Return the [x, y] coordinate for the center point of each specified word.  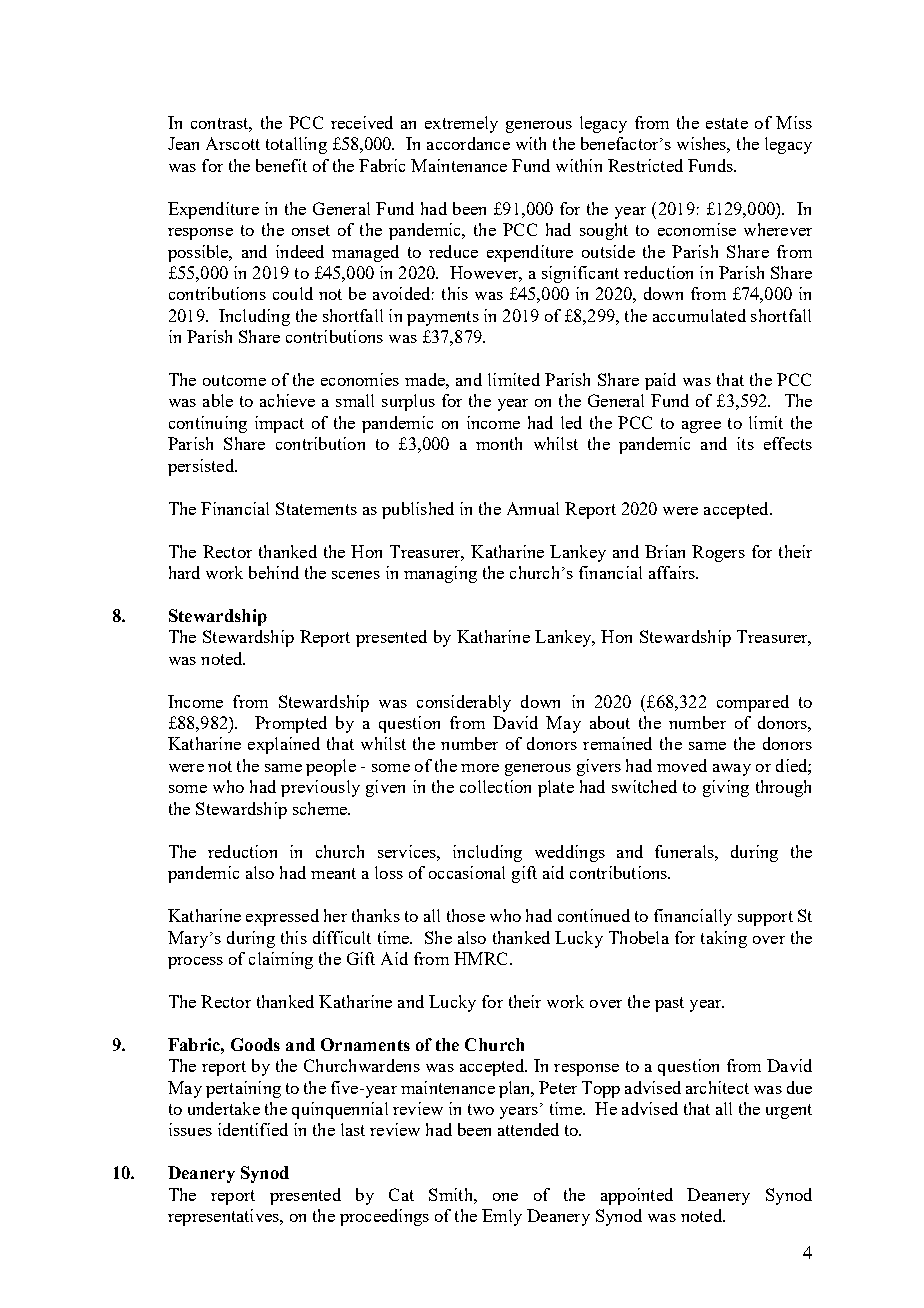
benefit [281, 165]
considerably [464, 703]
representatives [224, 1217]
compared [753, 703]
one [505, 1197]
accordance [468, 143]
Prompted [291, 724]
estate [727, 123]
